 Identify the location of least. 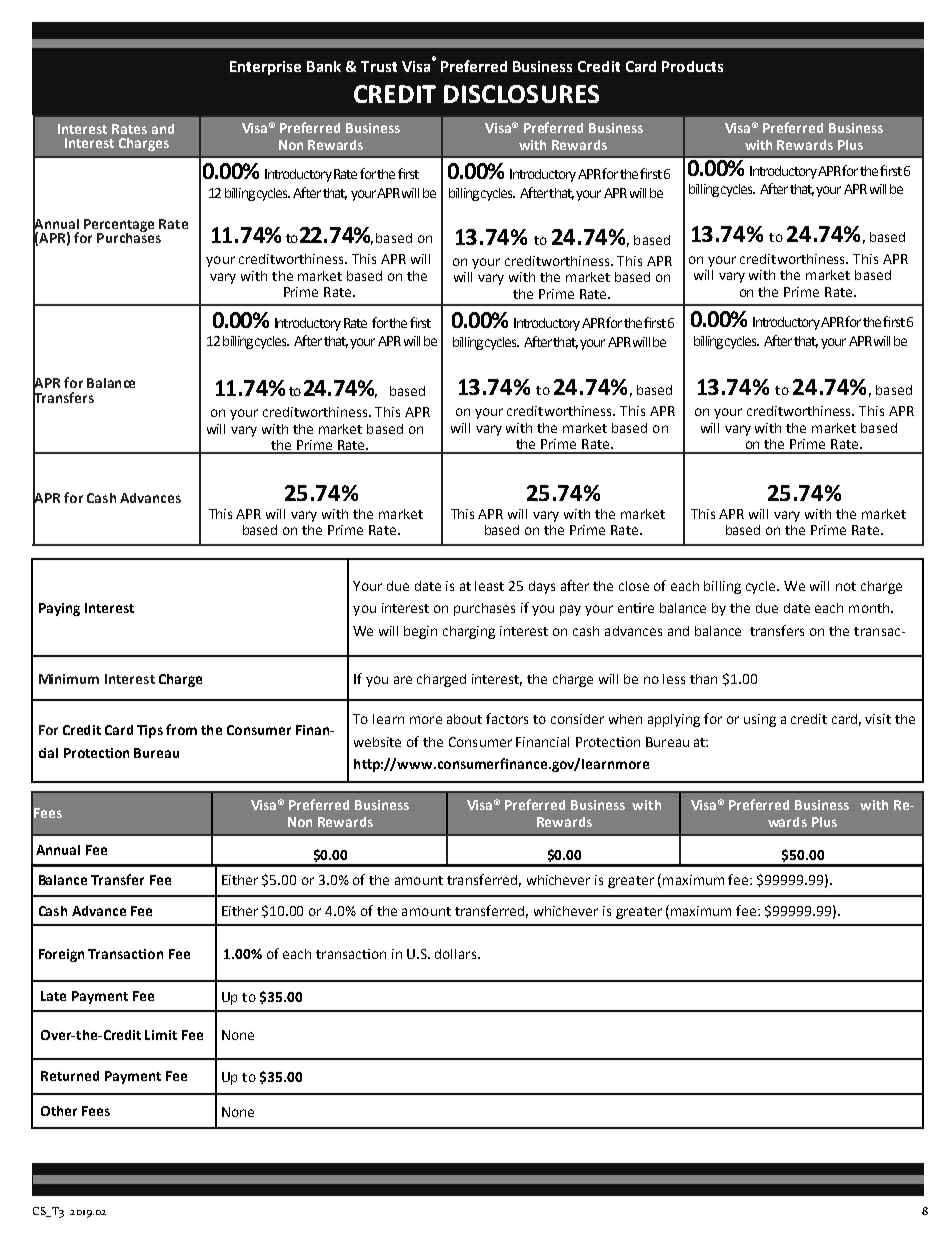
(489, 586).
